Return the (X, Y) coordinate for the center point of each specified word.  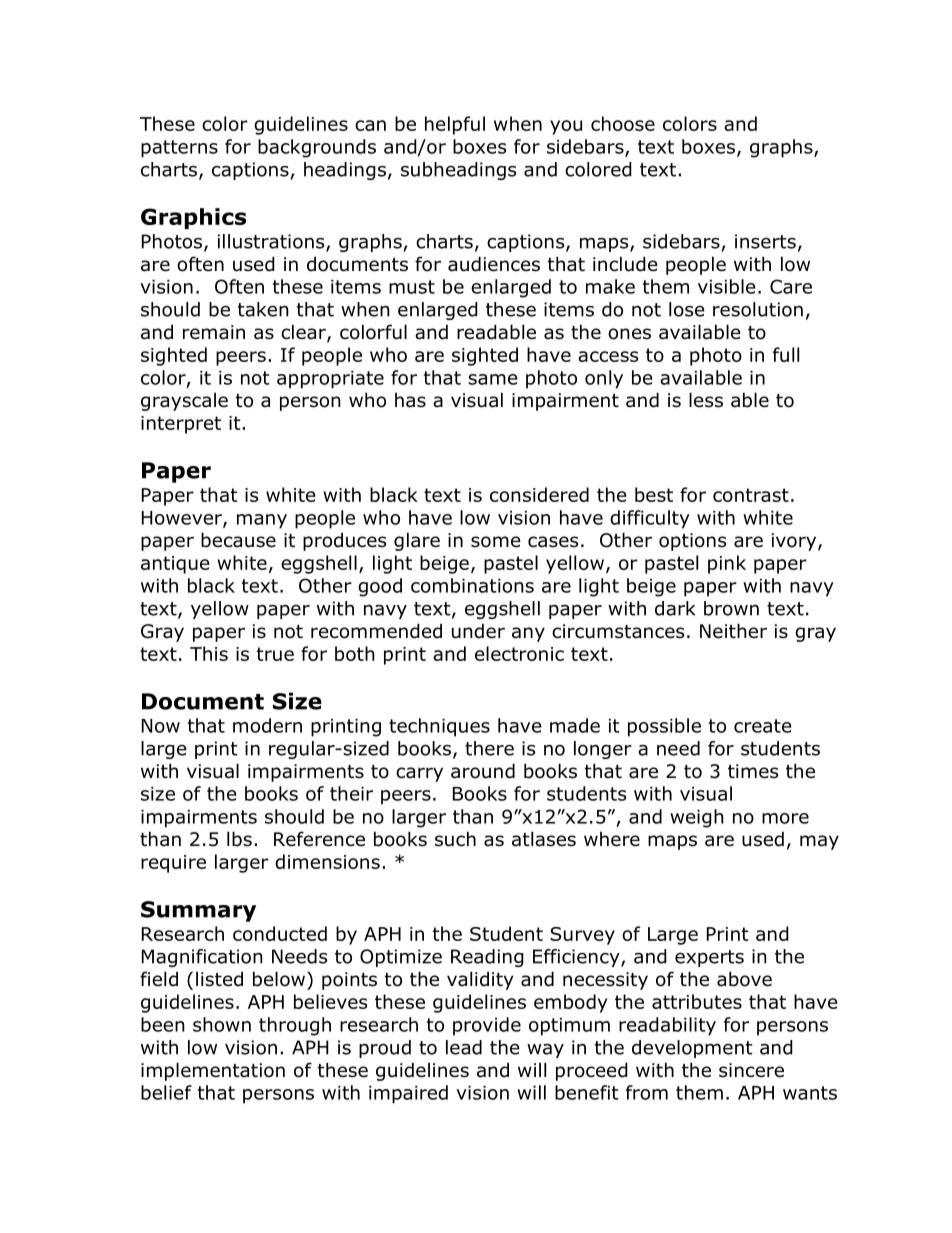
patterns (179, 149)
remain (214, 332)
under (478, 631)
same (493, 379)
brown (731, 608)
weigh (697, 818)
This (209, 653)
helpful (455, 125)
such (455, 839)
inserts (765, 241)
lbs (239, 839)
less (706, 400)
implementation (213, 1071)
